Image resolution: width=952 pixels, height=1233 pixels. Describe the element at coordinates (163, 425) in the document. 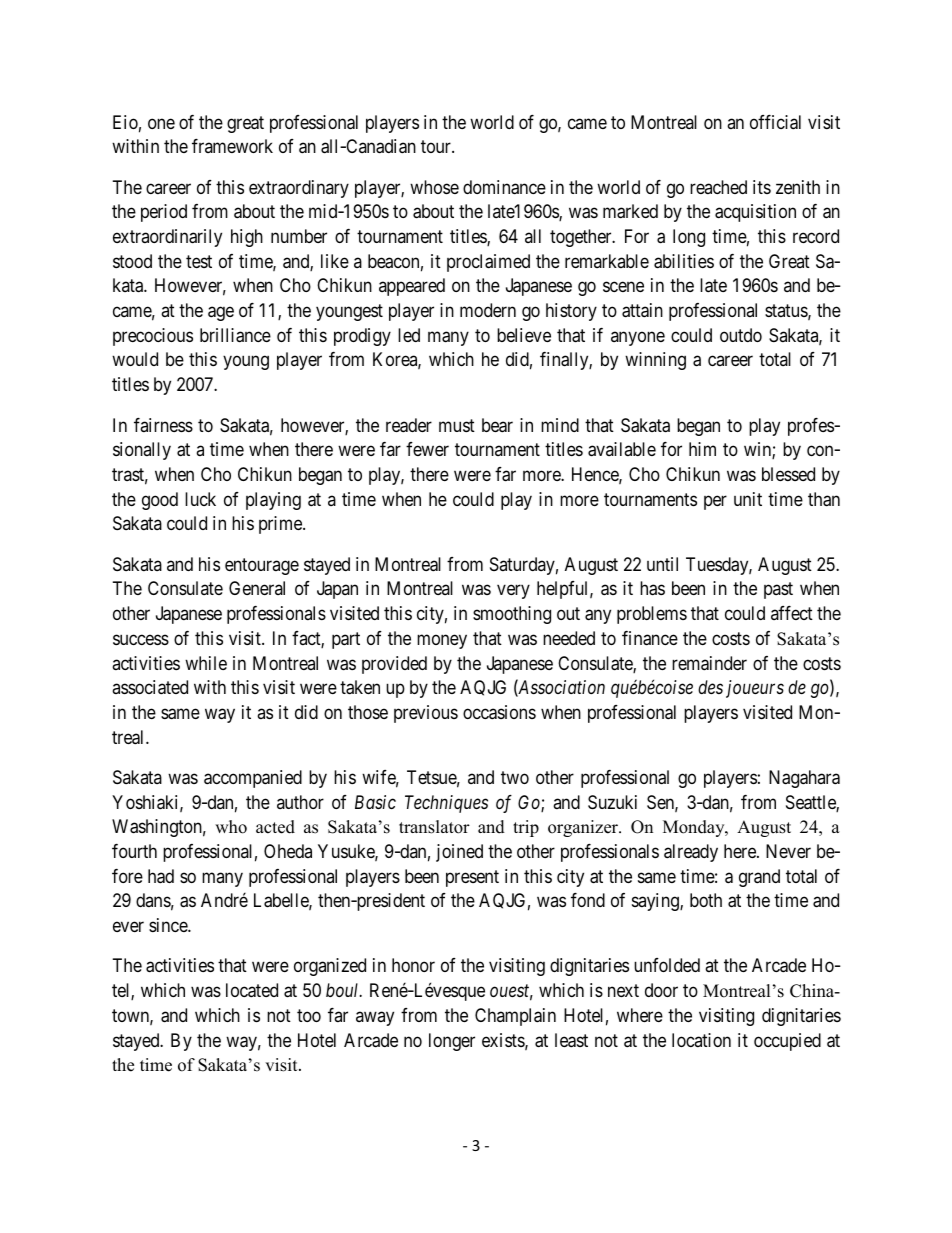

I see `fairness` at that location.
